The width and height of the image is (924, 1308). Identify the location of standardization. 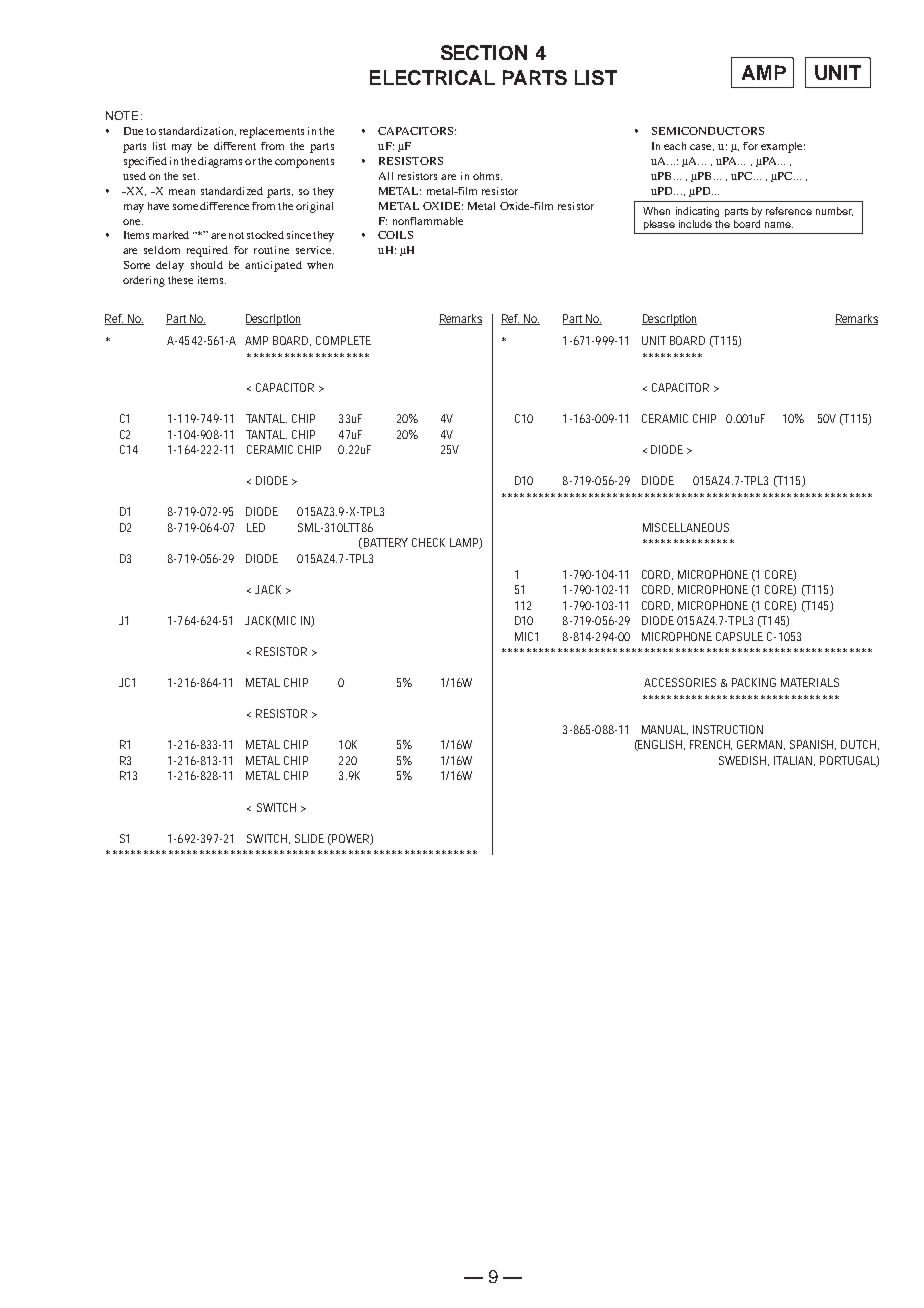
(197, 131).
